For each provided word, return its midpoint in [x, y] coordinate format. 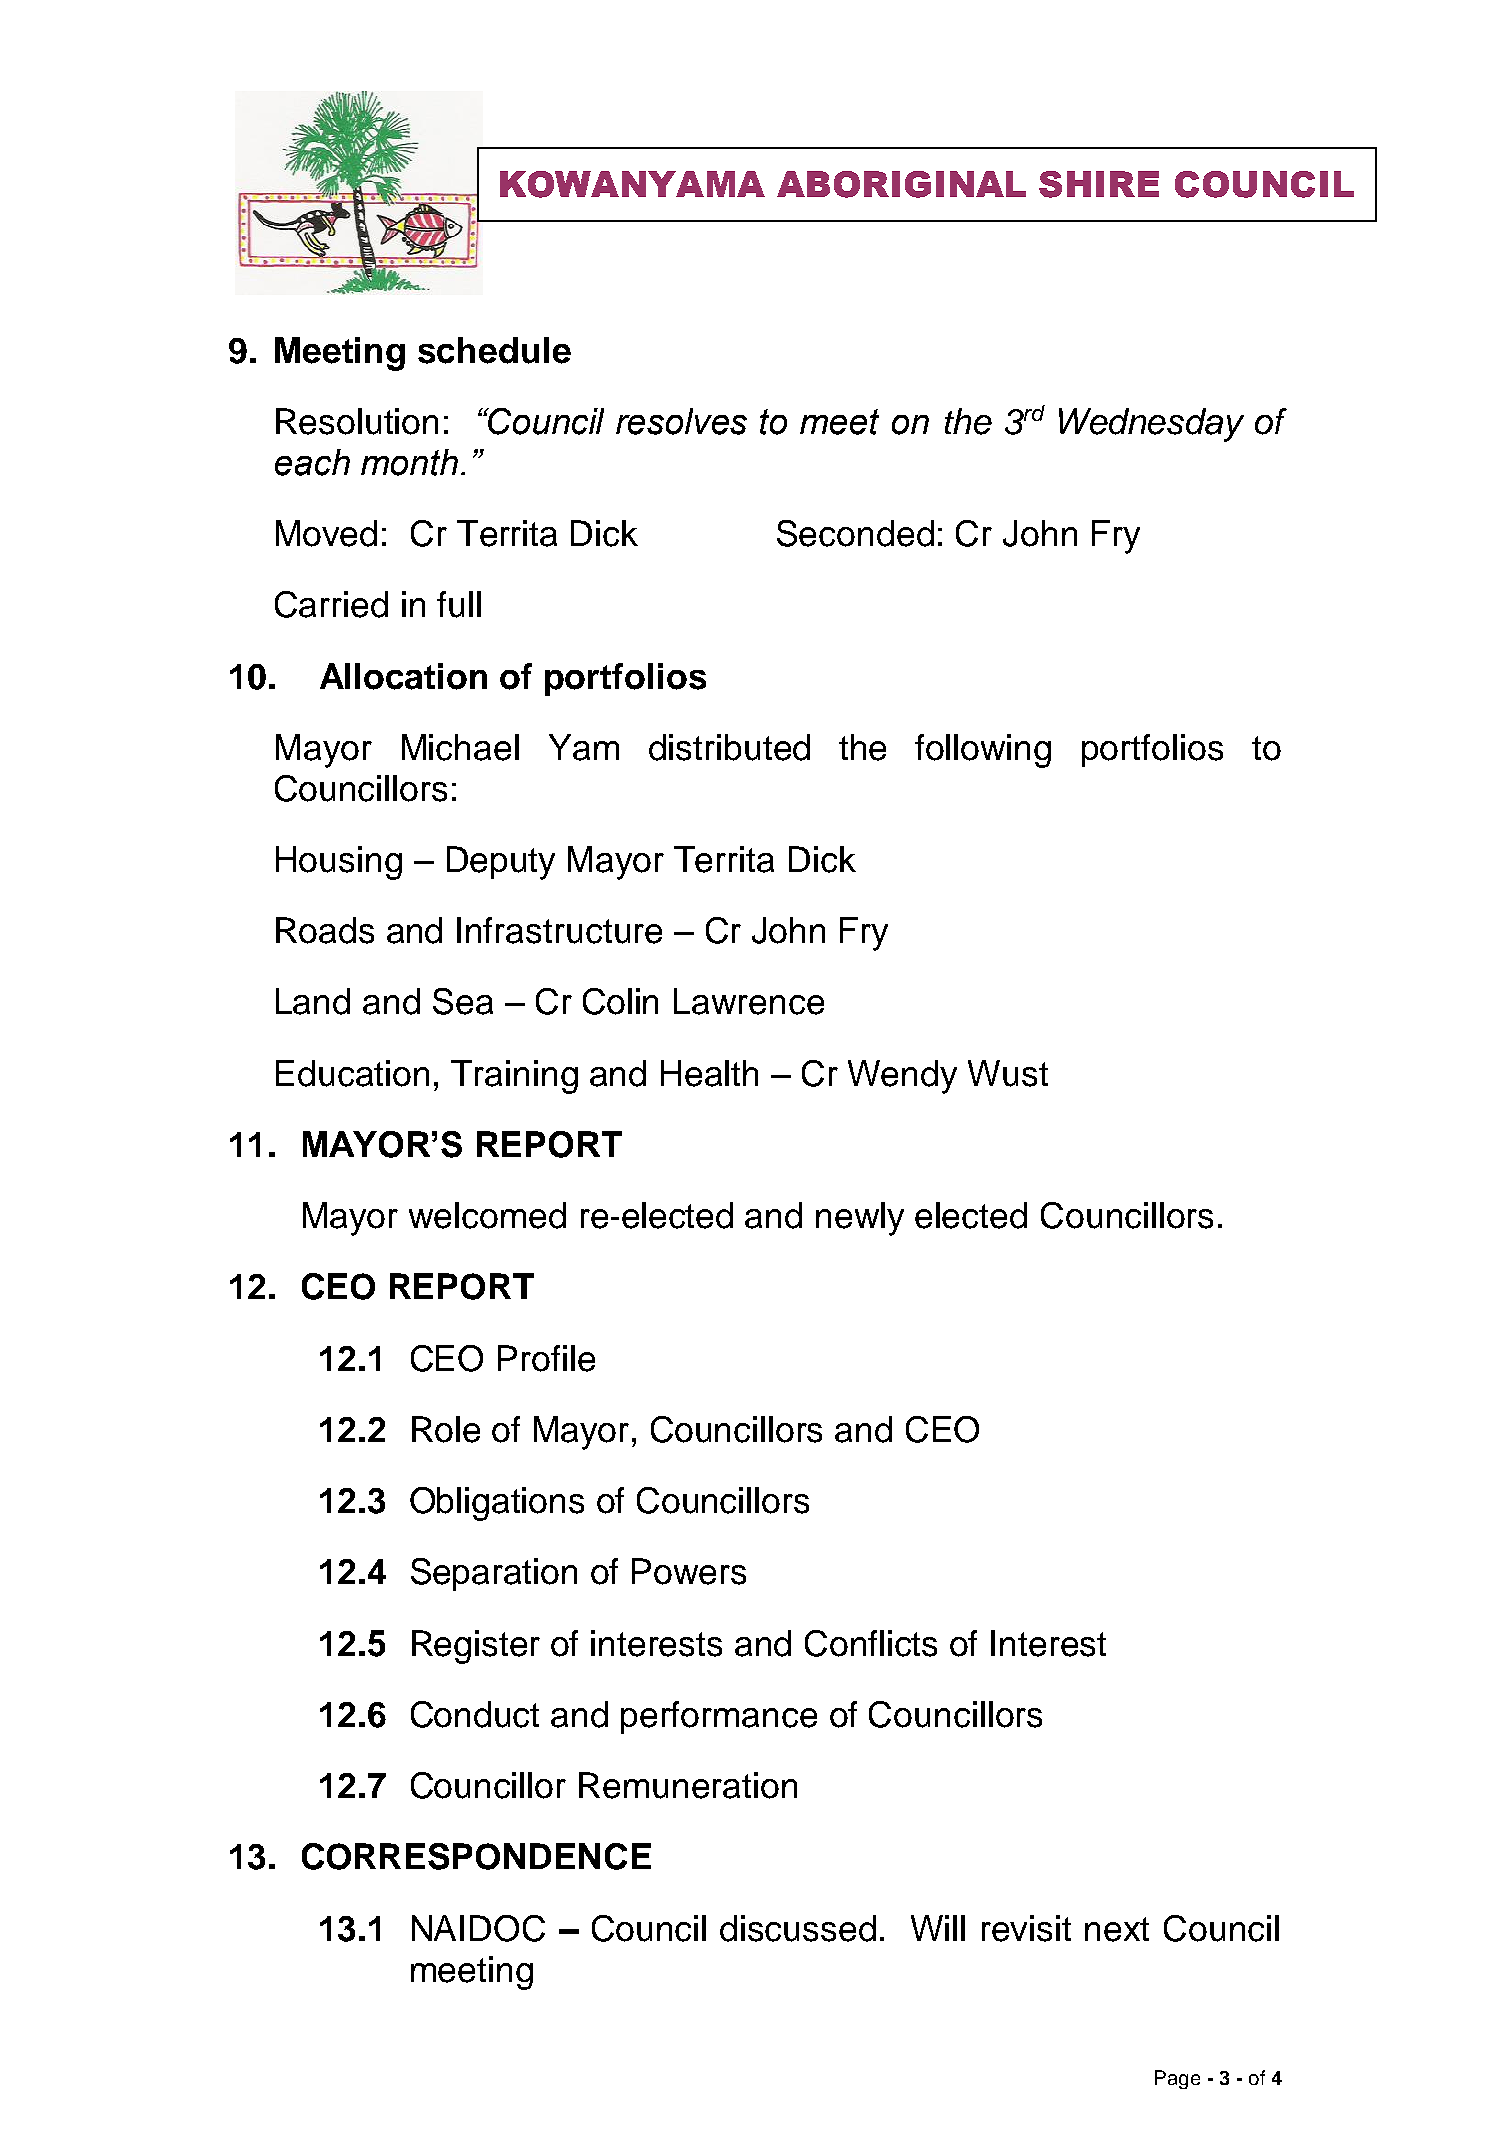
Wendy [902, 1077]
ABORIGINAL [901, 184]
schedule [494, 350]
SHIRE [1099, 184]
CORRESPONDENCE [476, 1856]
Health [709, 1073]
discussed [798, 1928]
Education [352, 1073]
